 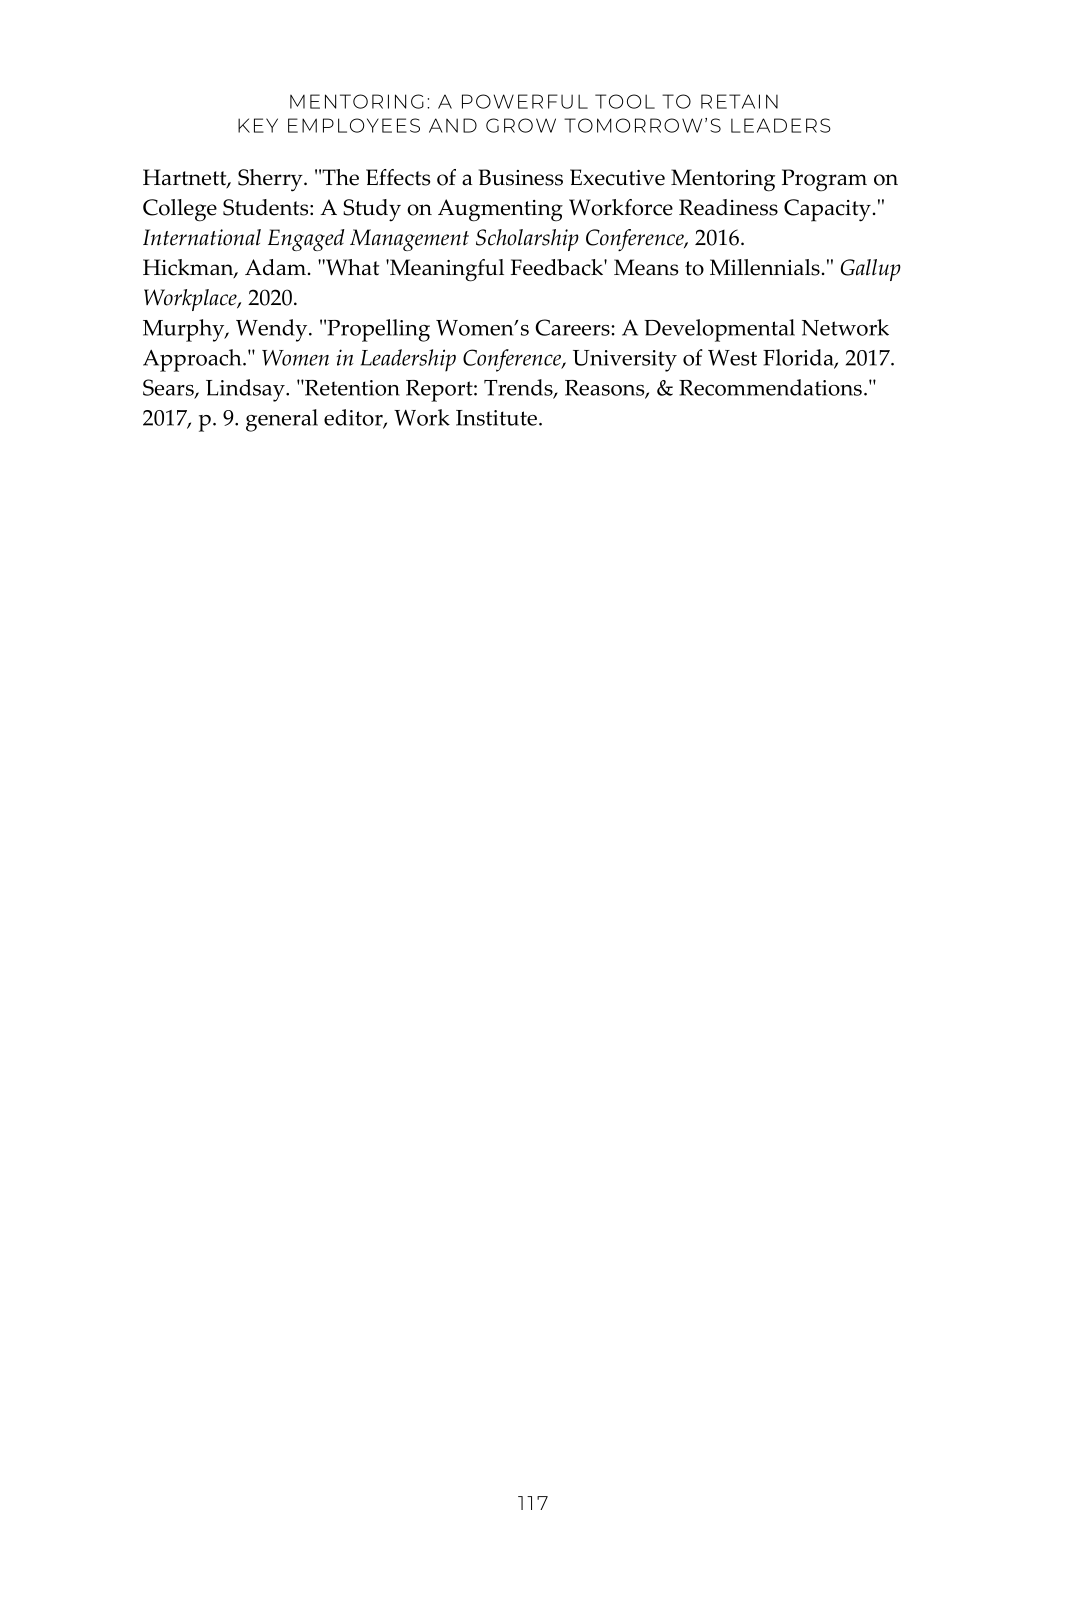 I want to click on Meaningful, so click(x=446, y=270).
